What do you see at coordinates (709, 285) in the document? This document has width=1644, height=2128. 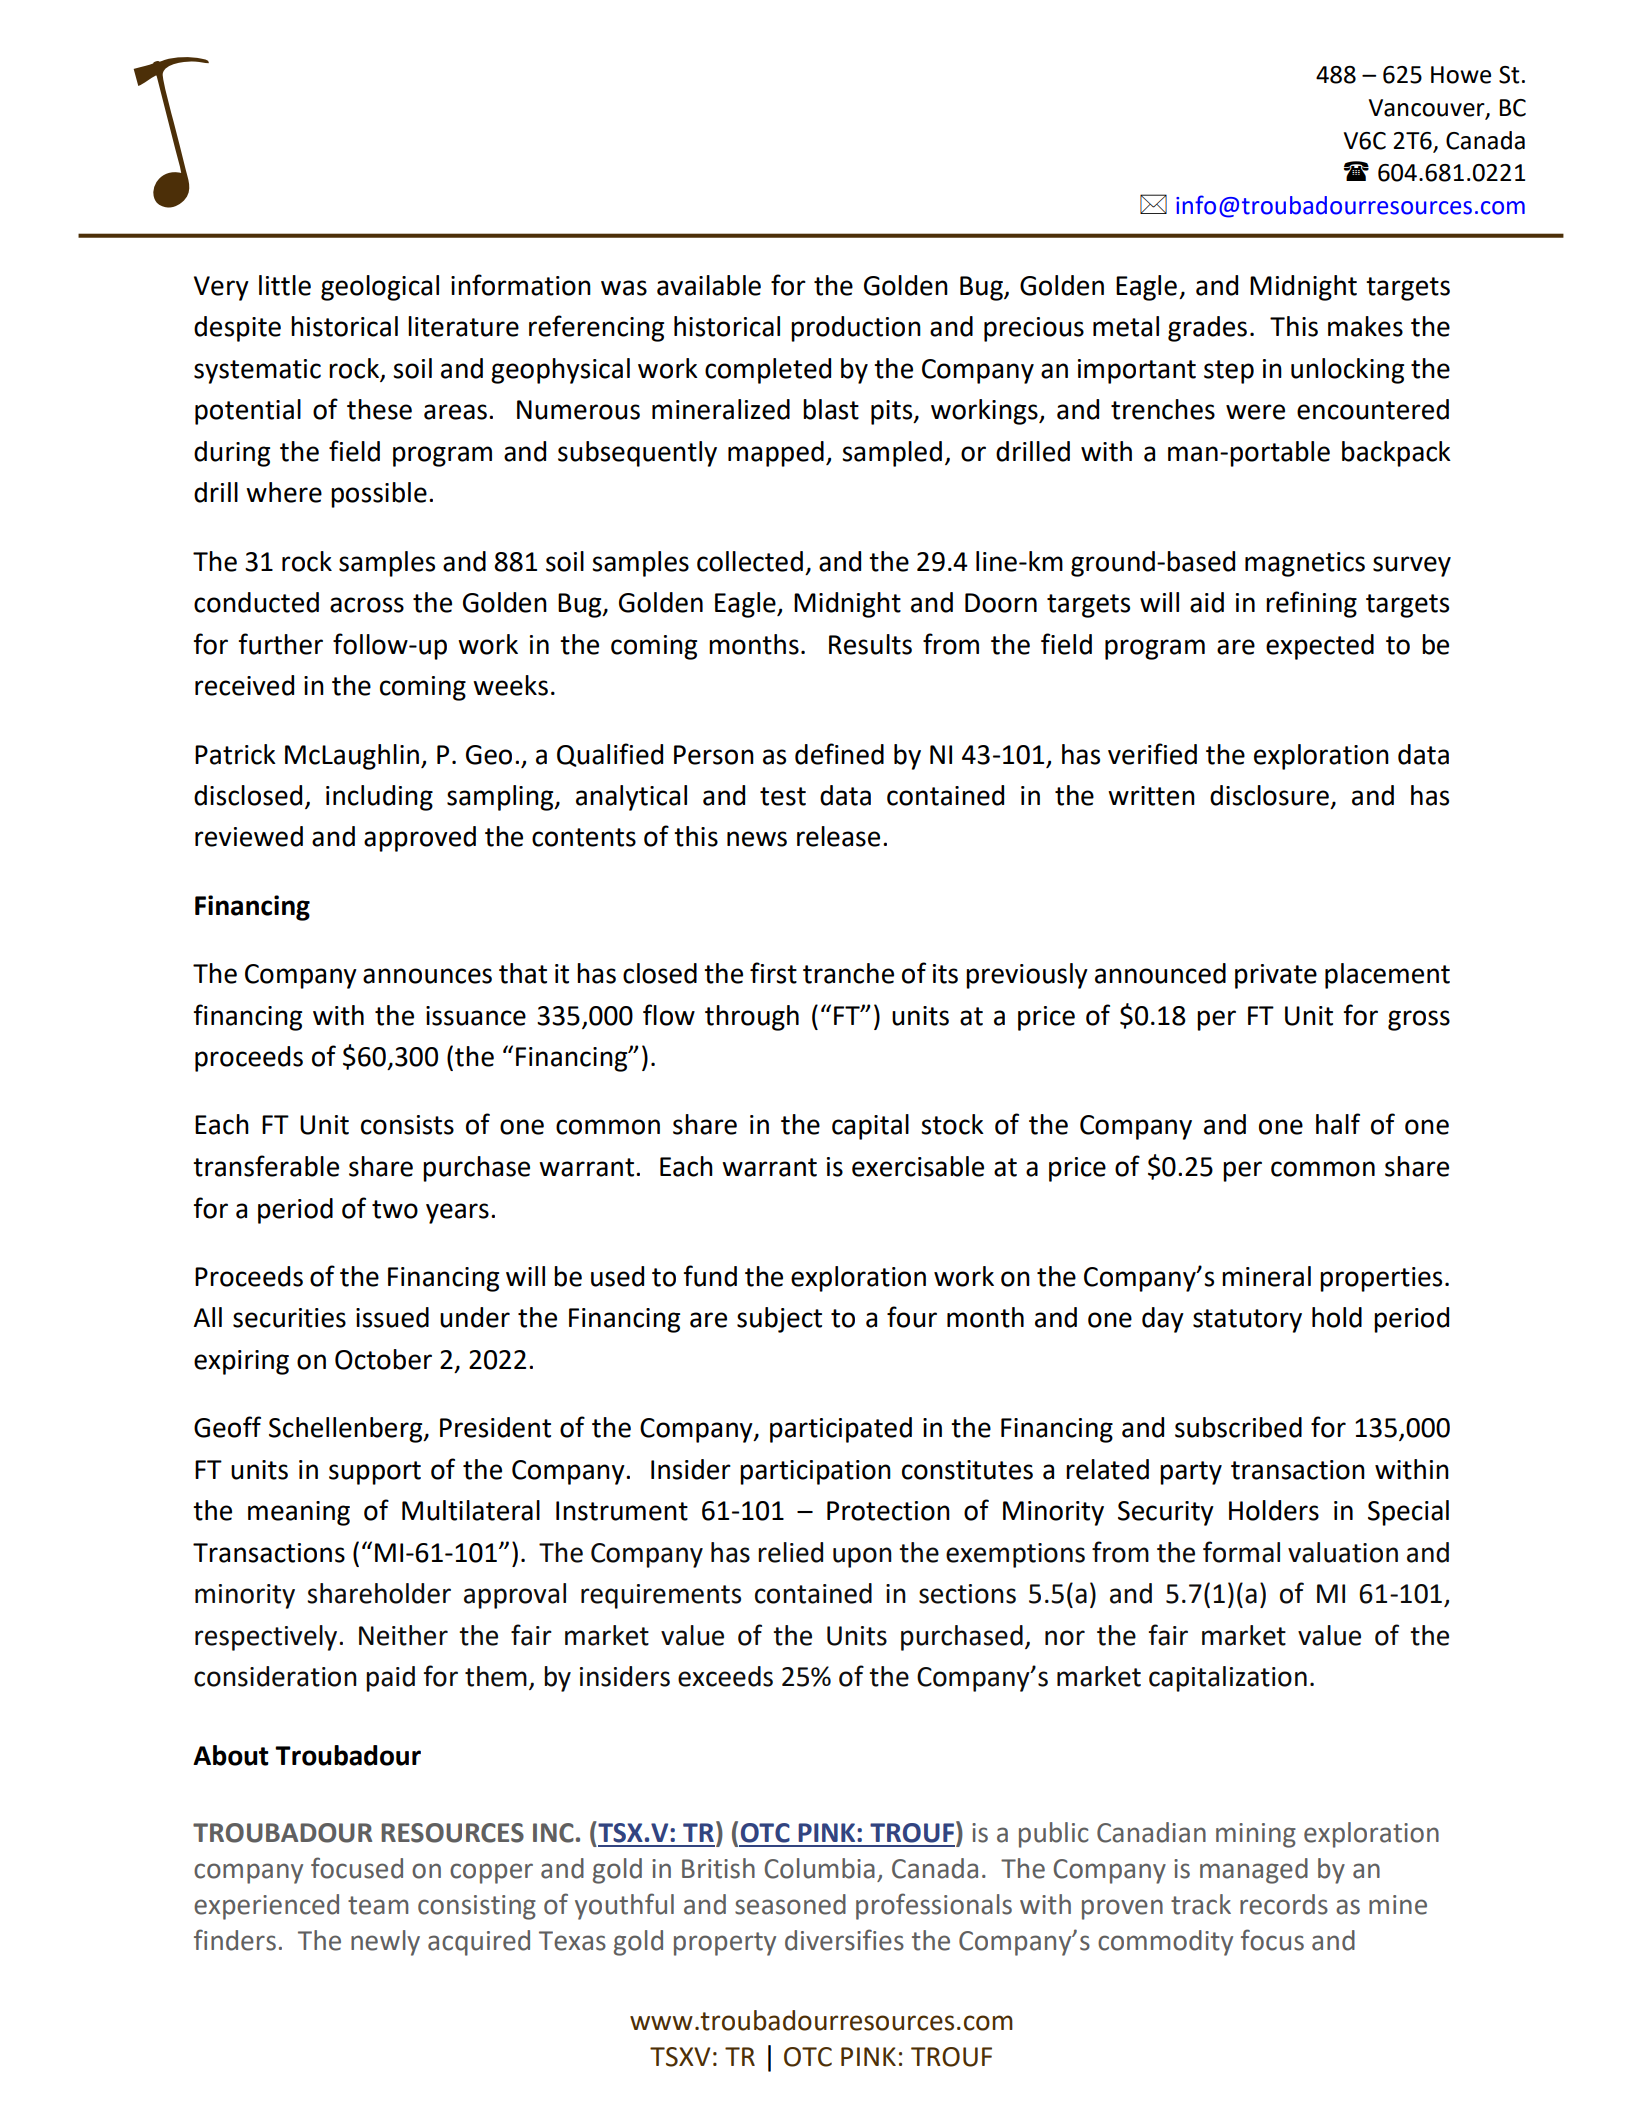 I see `available` at bounding box center [709, 285].
